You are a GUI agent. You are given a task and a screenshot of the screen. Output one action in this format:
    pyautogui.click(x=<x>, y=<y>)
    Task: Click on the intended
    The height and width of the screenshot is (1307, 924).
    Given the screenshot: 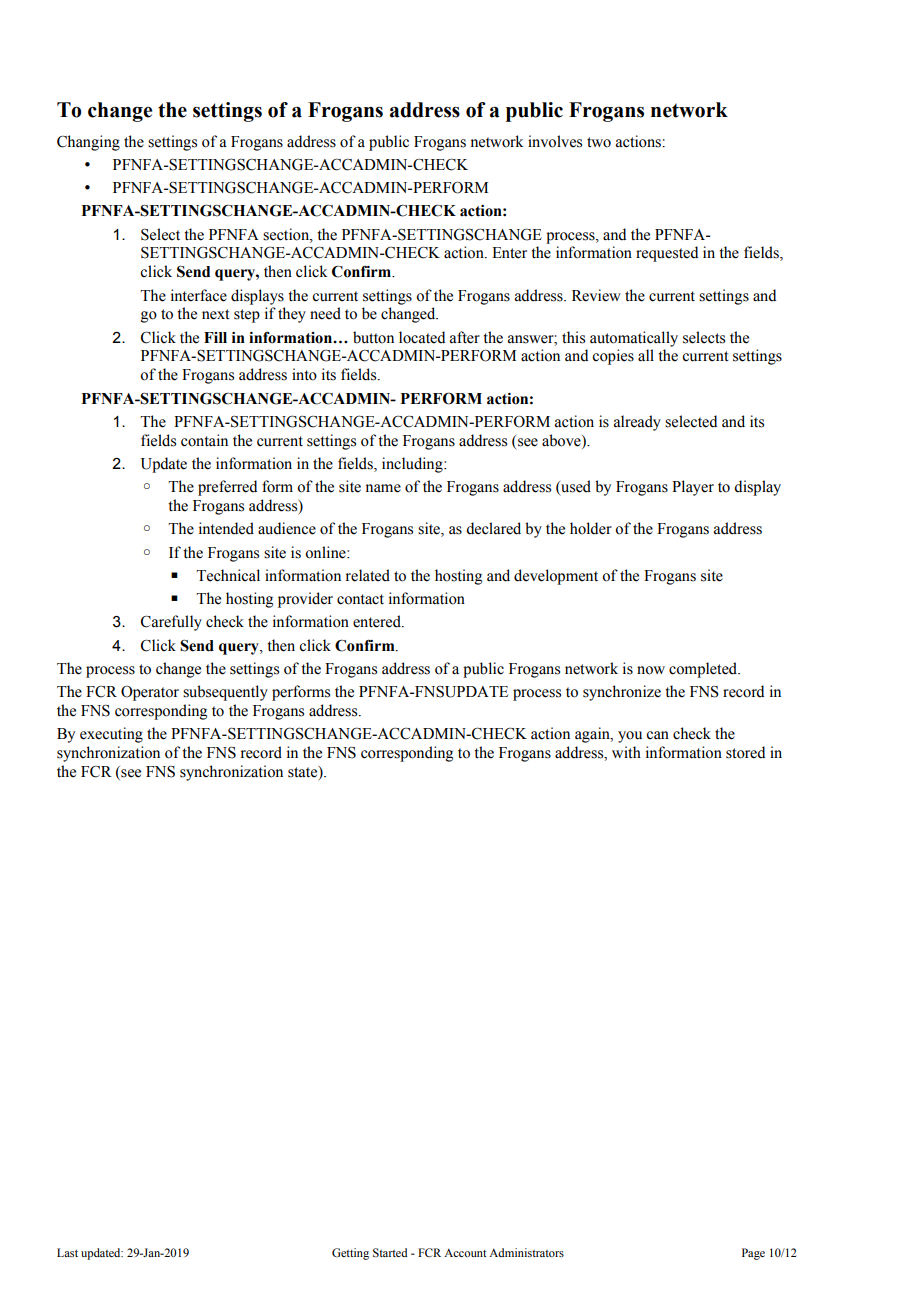 What is the action you would take?
    pyautogui.click(x=226, y=528)
